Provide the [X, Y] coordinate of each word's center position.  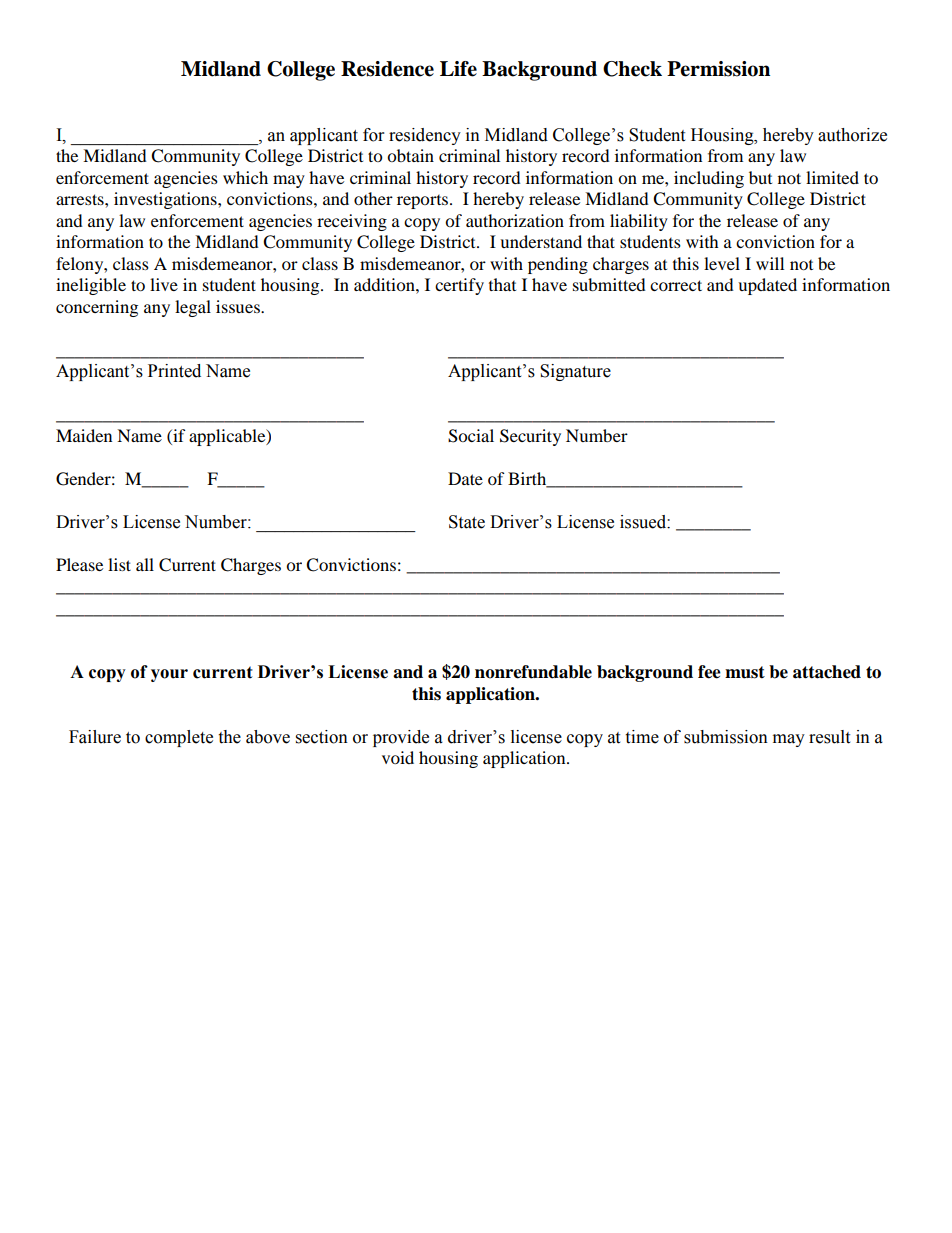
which [245, 177]
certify [459, 286]
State [467, 522]
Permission [718, 69]
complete [179, 738]
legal [193, 308]
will [770, 263]
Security [530, 437]
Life [458, 69]
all [145, 564]
